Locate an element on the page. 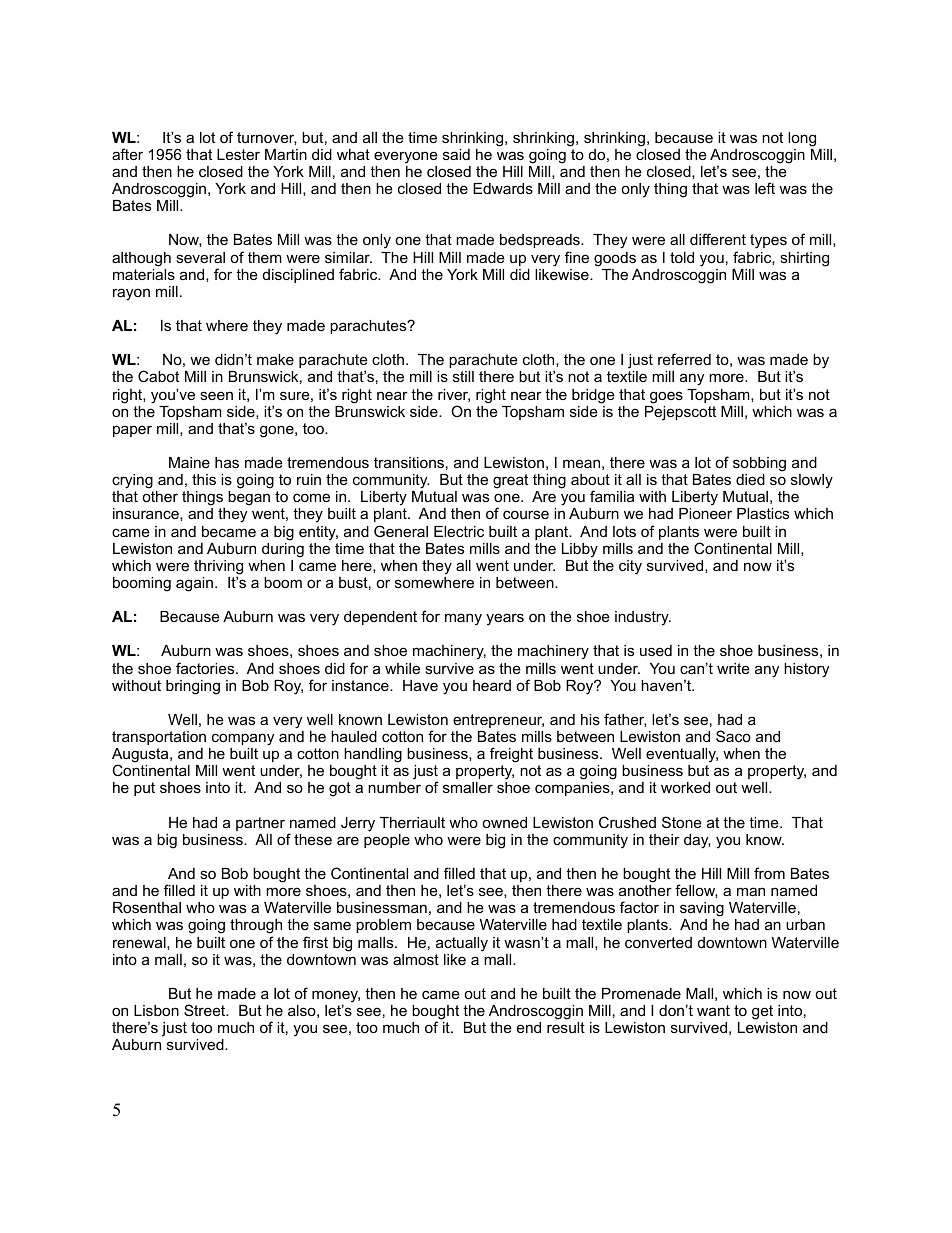 The width and height of the document is (952, 1233). still is located at coordinates (463, 376).
